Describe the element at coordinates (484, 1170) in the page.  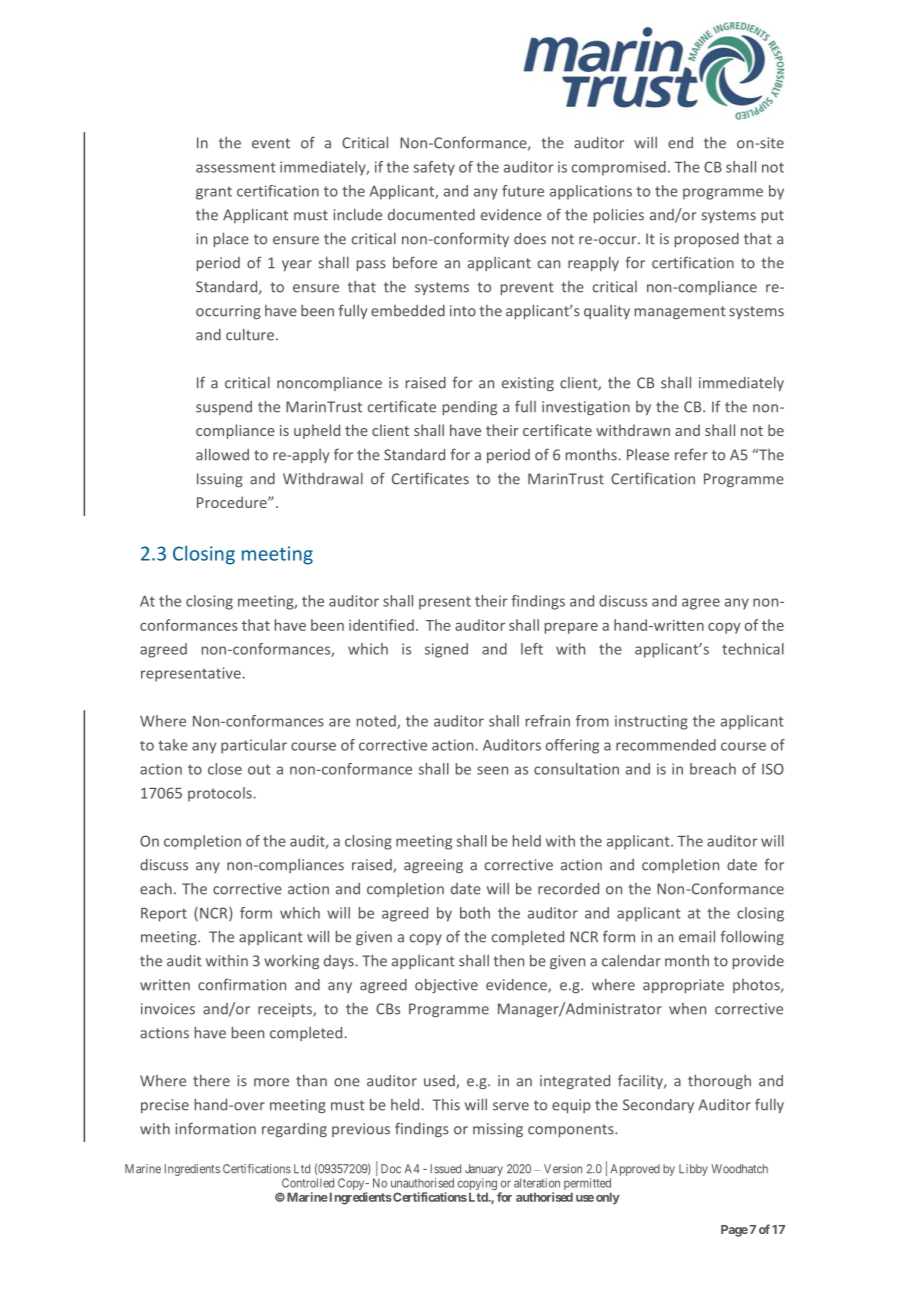
I see `January` at that location.
